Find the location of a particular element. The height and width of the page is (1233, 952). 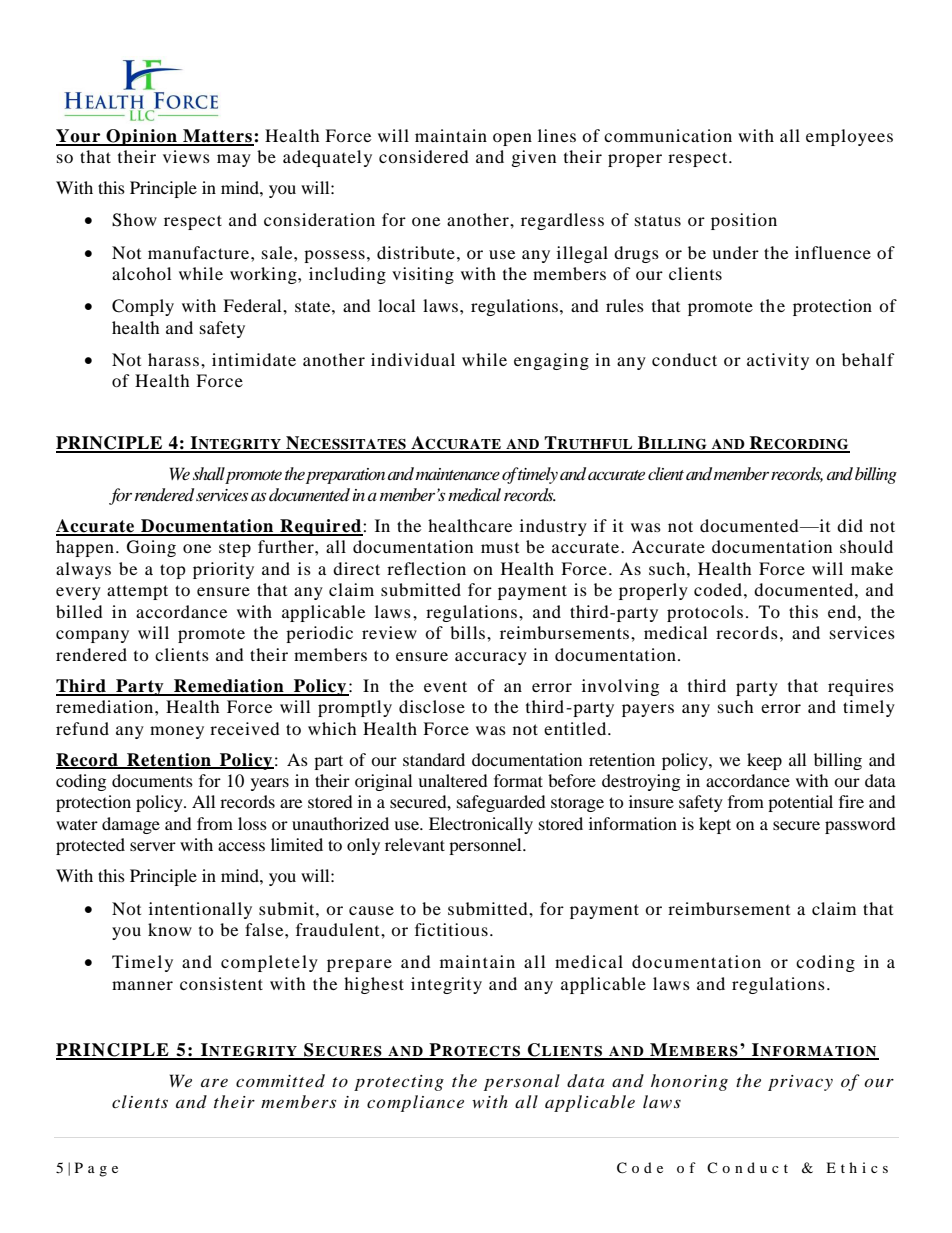

personal is located at coordinates (522, 1082).
